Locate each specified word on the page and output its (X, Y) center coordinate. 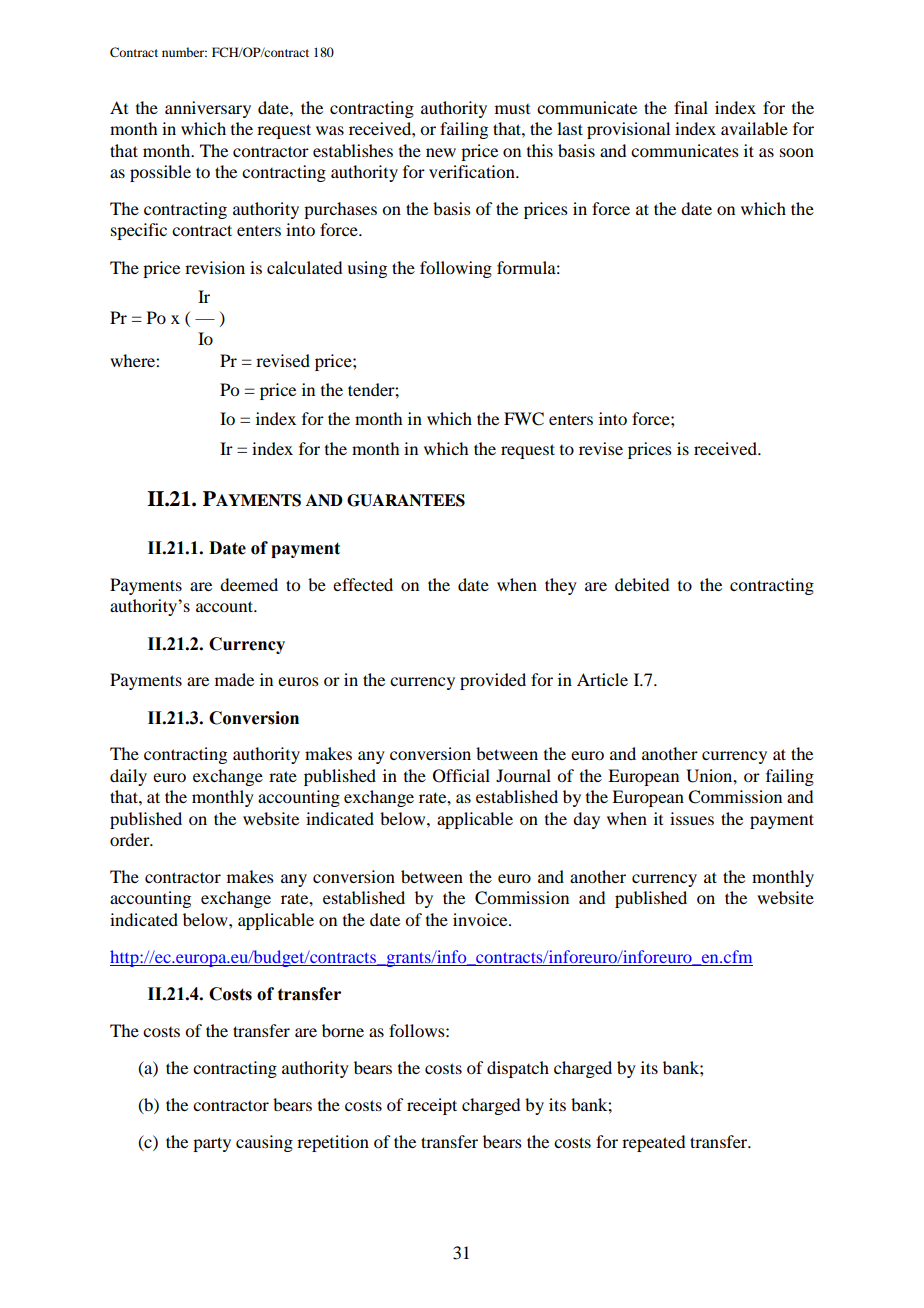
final (691, 107)
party (212, 1144)
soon (797, 152)
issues (692, 818)
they (561, 586)
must (512, 109)
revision (215, 267)
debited (642, 584)
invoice (481, 919)
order (131, 839)
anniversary (208, 109)
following (456, 269)
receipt (432, 1106)
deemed (249, 584)
